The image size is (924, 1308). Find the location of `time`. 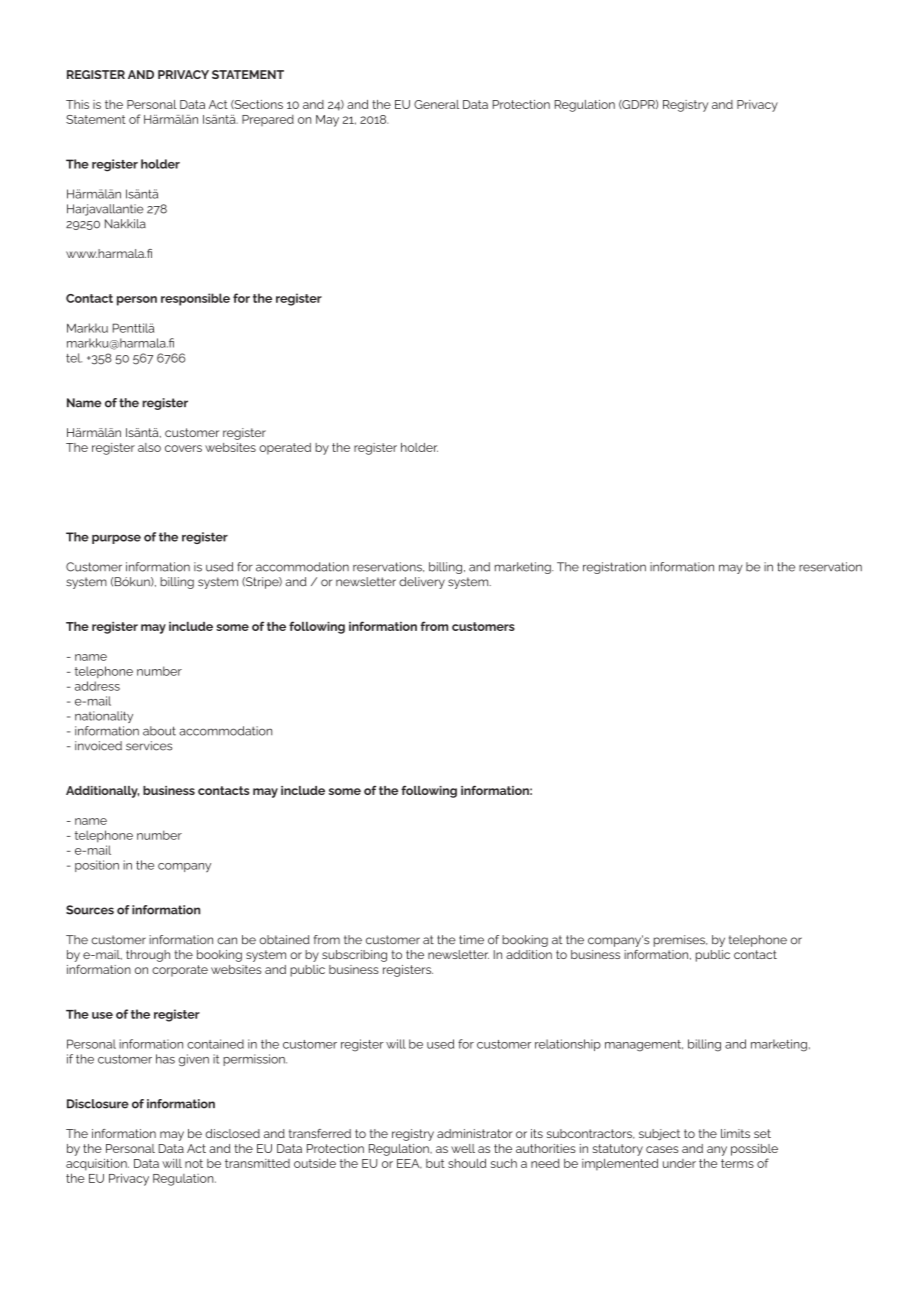

time is located at coordinates (471, 939).
